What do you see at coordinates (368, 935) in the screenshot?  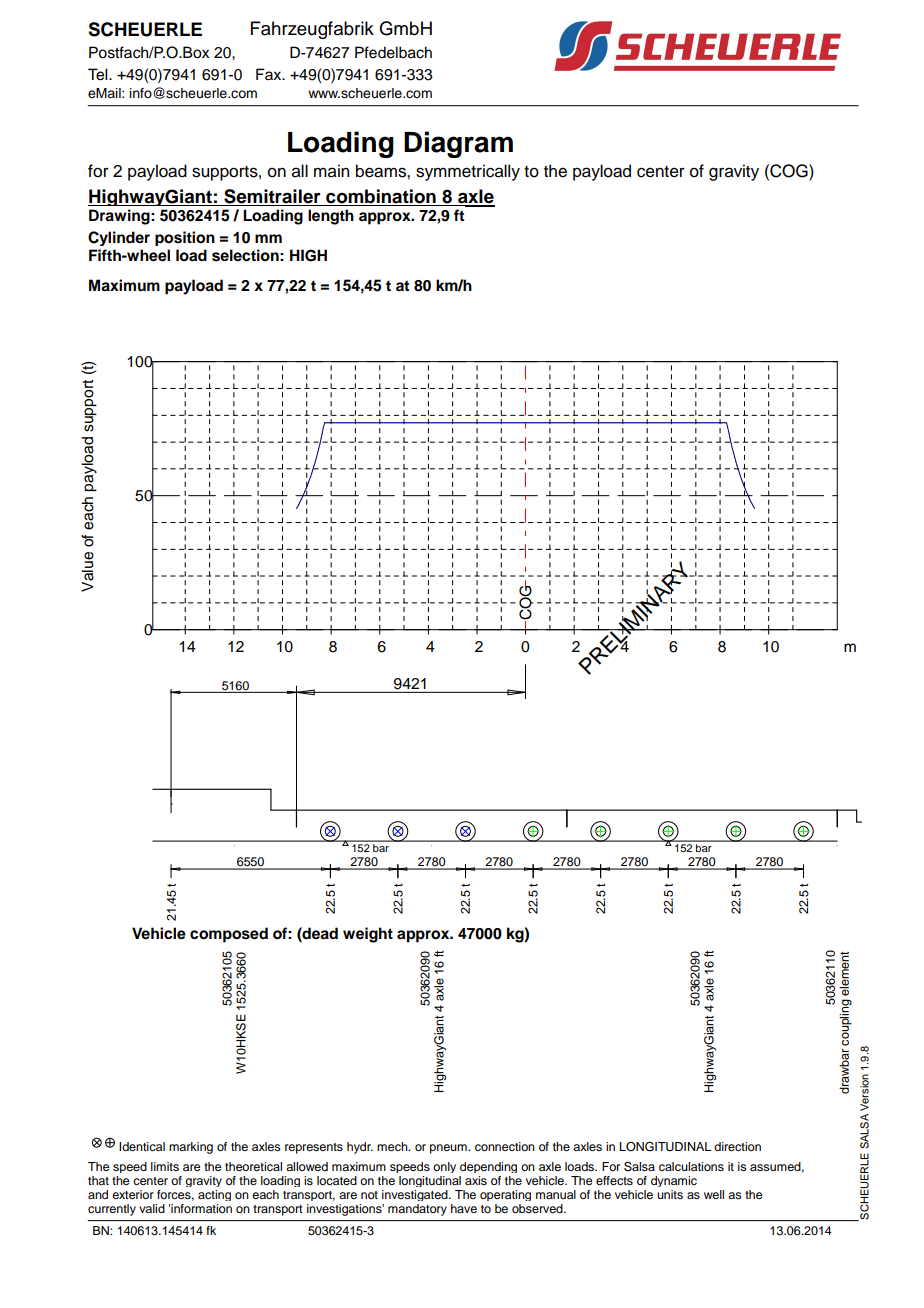 I see `weight` at bounding box center [368, 935].
